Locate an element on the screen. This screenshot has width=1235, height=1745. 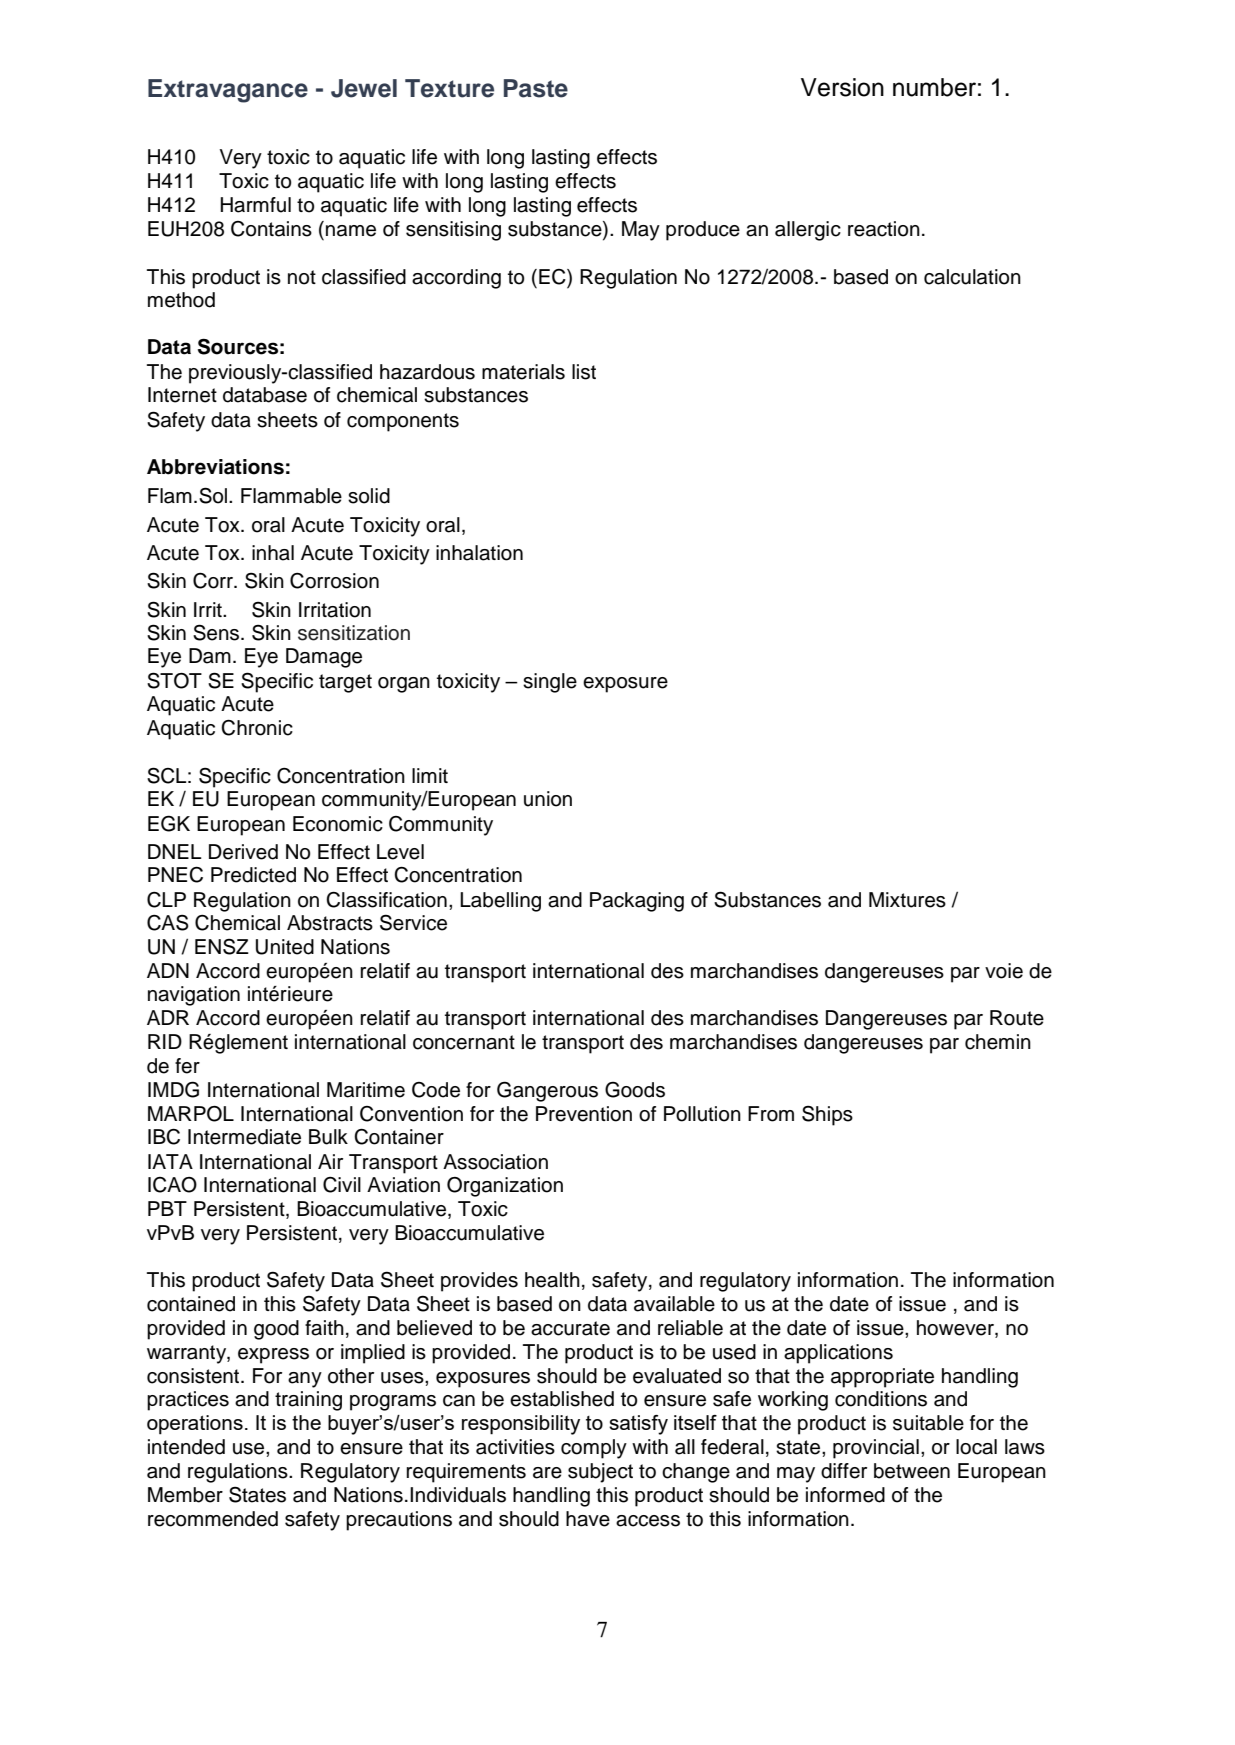
chemin is located at coordinates (998, 1042).
